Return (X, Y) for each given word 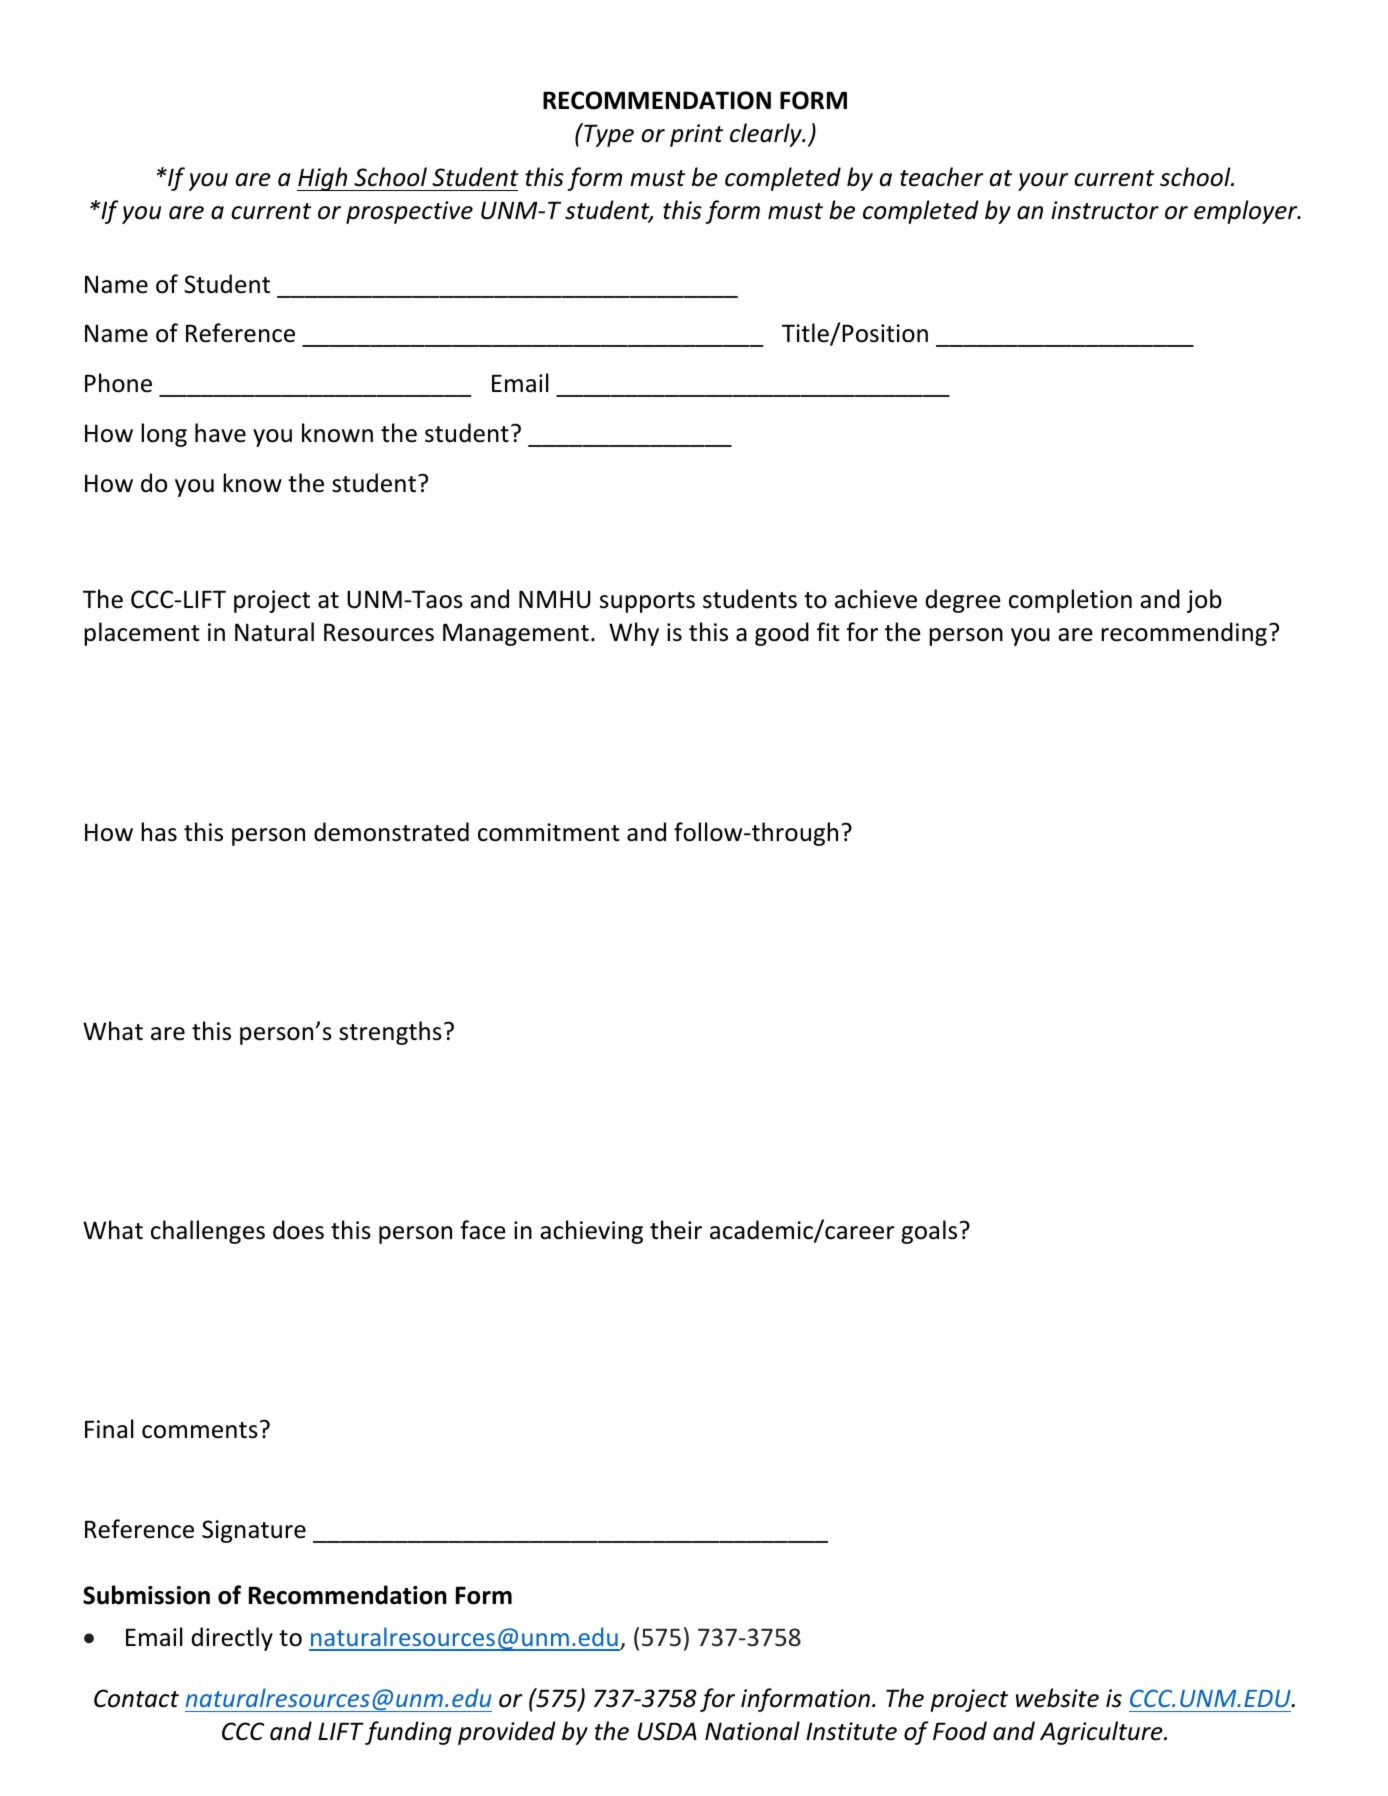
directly (232, 1639)
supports (647, 602)
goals (930, 1232)
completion (1070, 601)
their (676, 1230)
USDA (667, 1731)
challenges (208, 1232)
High (323, 179)
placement (142, 634)
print (696, 135)
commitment (549, 832)
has (159, 832)
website (1057, 1698)
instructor (1105, 210)
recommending (1184, 634)
